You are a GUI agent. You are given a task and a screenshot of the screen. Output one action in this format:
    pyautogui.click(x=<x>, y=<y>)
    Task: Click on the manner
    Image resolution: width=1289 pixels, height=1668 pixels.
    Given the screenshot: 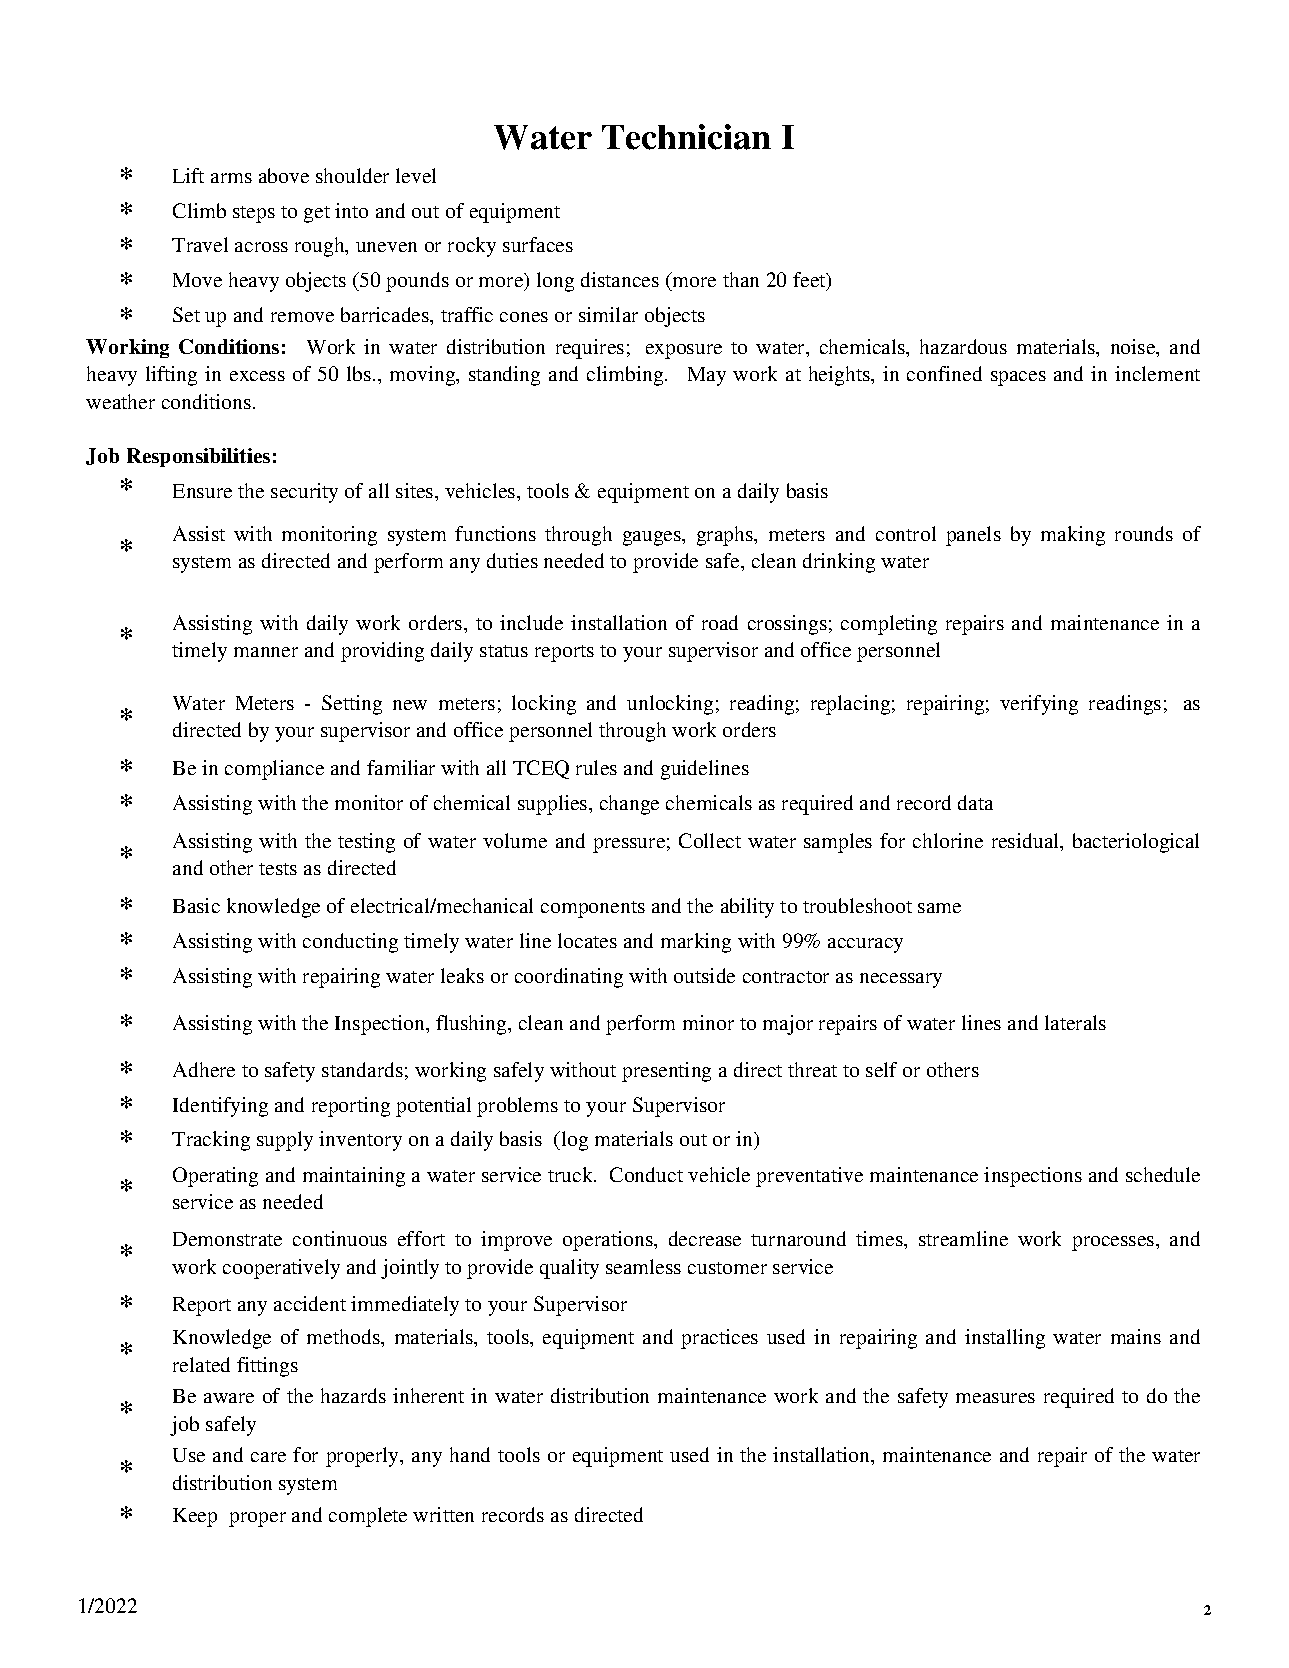 What is the action you would take?
    pyautogui.click(x=266, y=652)
